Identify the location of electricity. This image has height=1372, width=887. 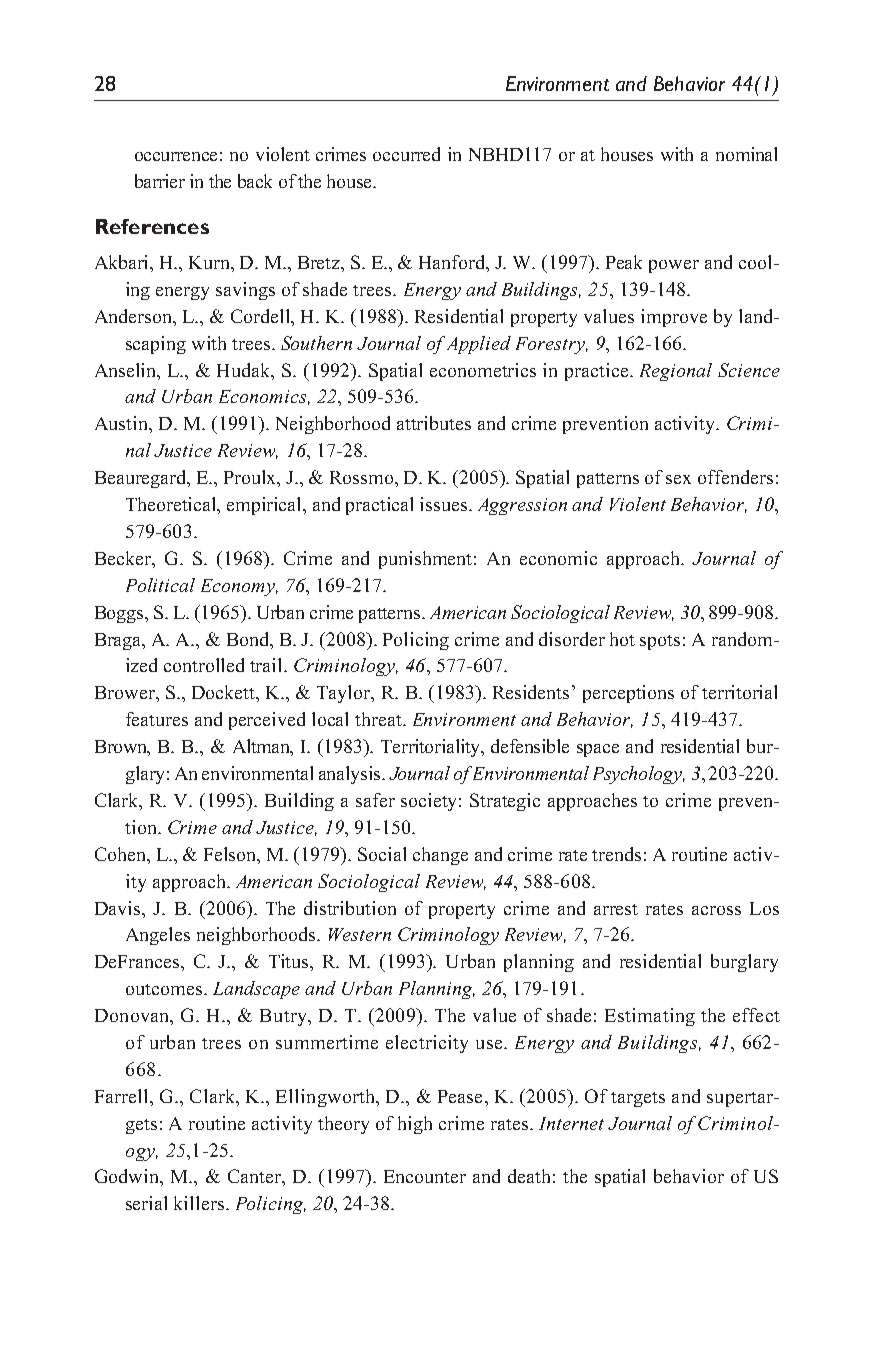
(427, 1044).
